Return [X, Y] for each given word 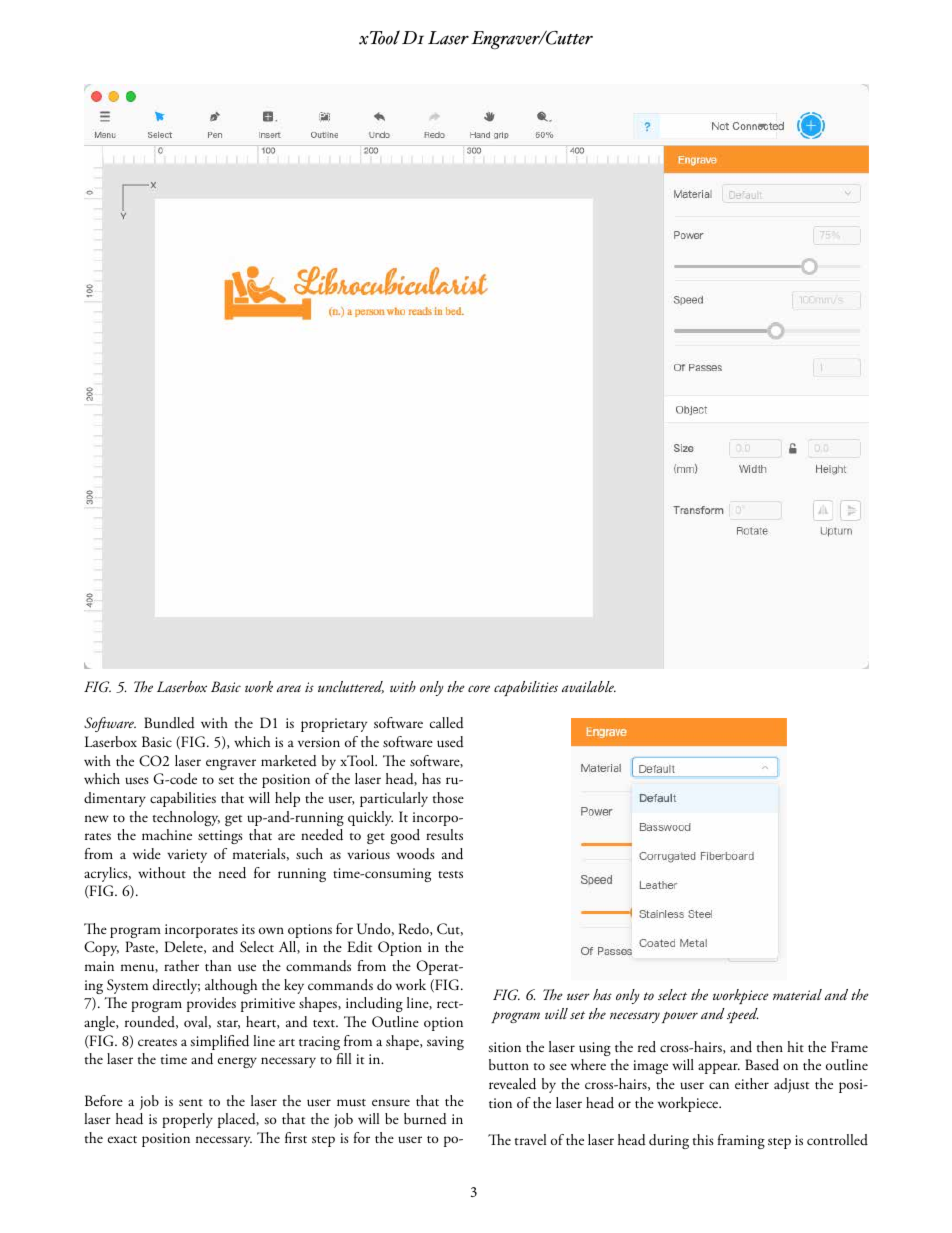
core [479, 688]
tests [450, 874]
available [589, 686]
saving [445, 1043]
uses [137, 781]
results [444, 834]
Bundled [169, 723]
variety [187, 856]
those [448, 797]
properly [187, 1120]
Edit [359, 947]
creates [157, 1042]
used [450, 742]
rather [181, 965]
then [770, 1046]
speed [742, 1015]
